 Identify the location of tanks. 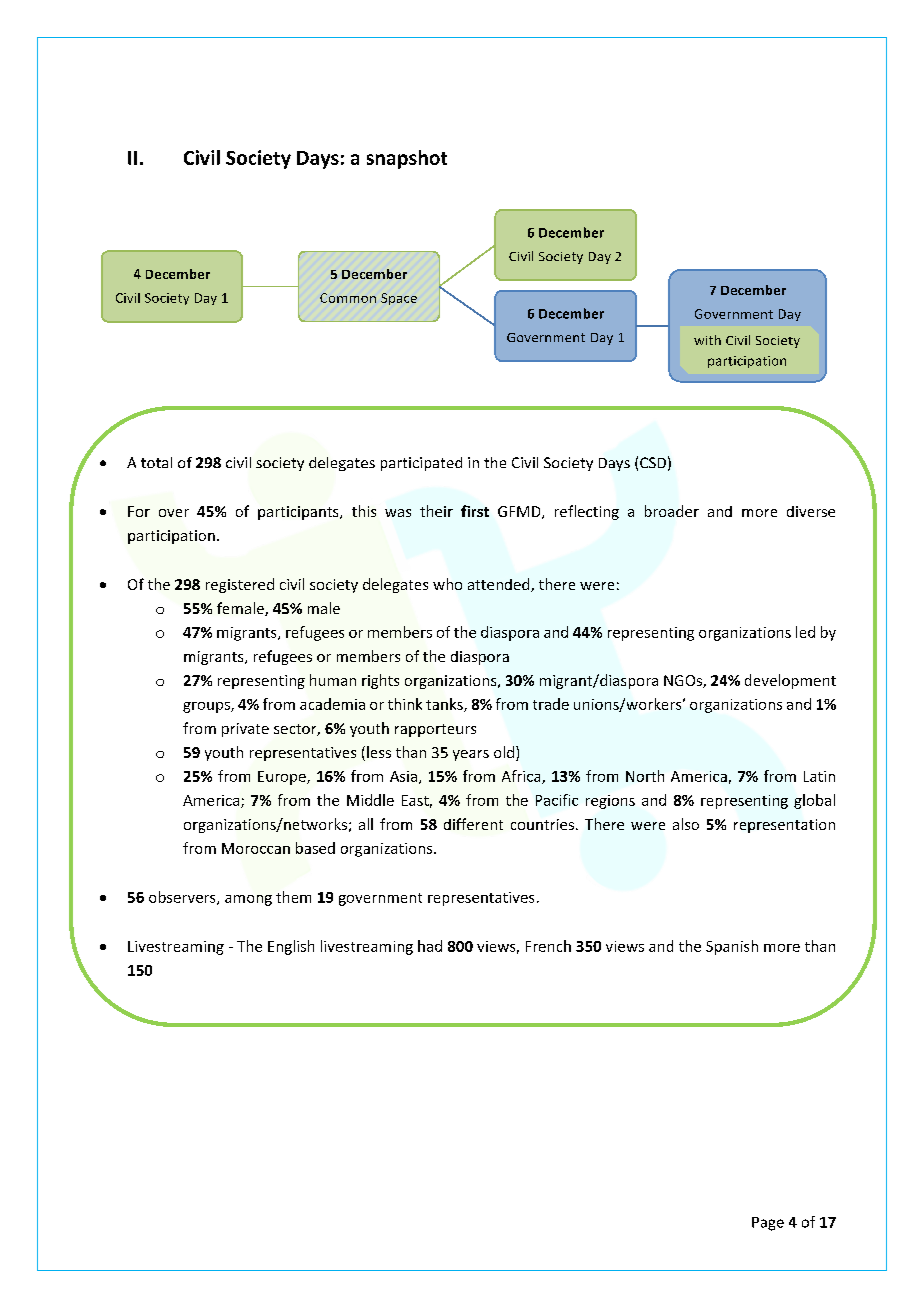
(445, 705).
